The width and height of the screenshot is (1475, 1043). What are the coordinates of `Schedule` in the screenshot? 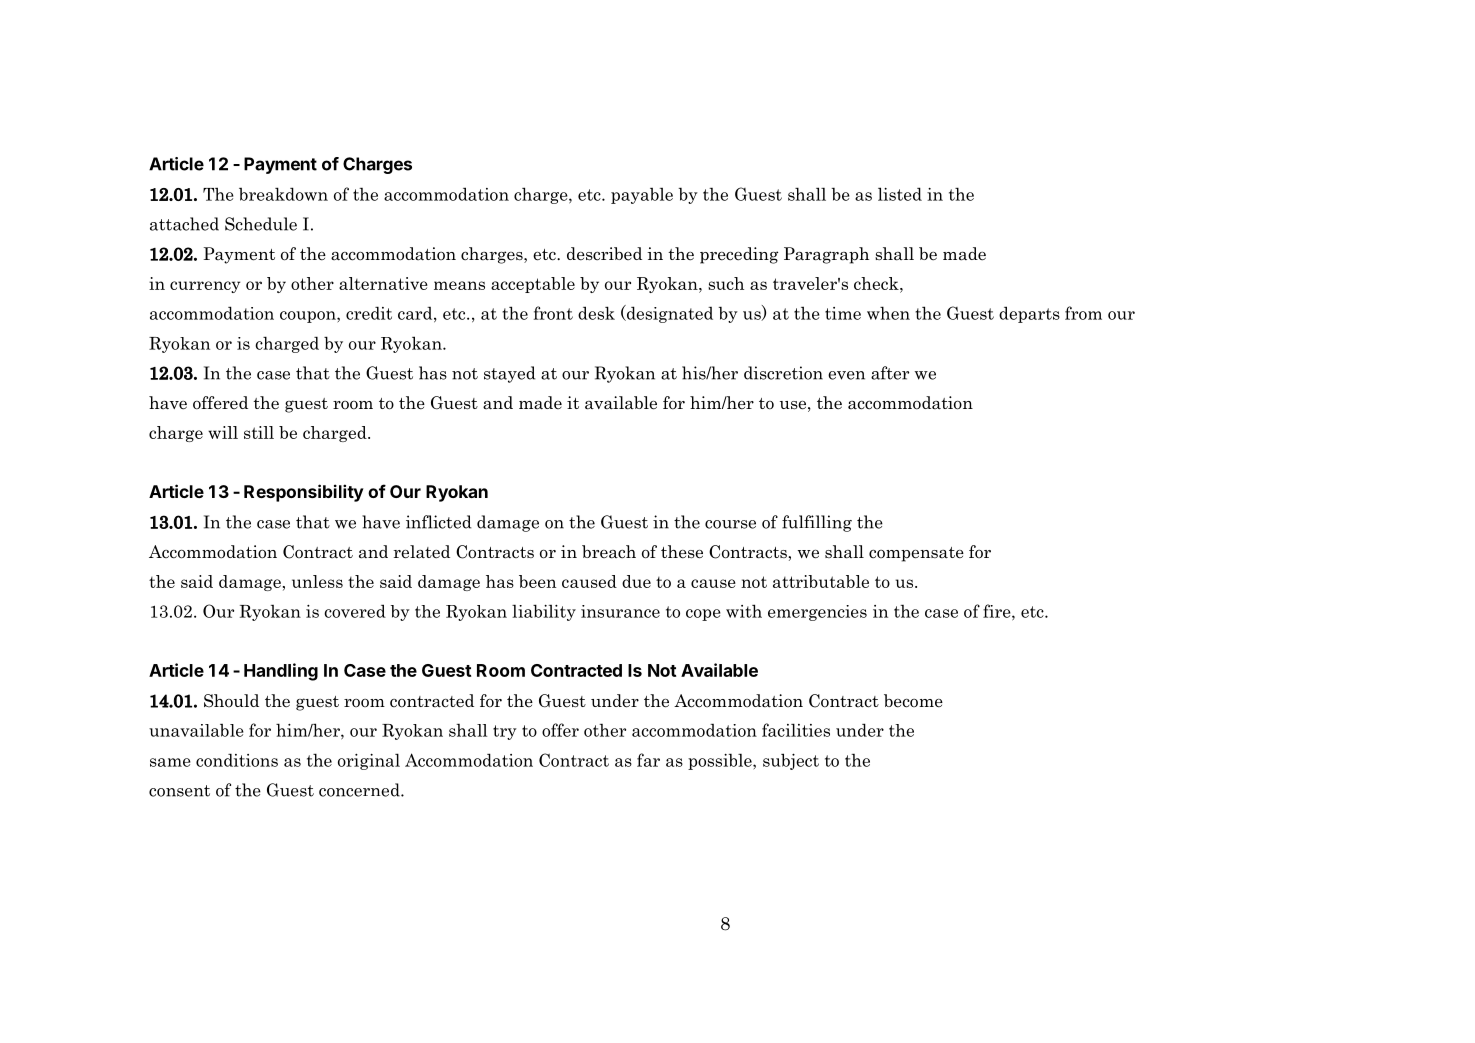 It's located at (261, 224).
